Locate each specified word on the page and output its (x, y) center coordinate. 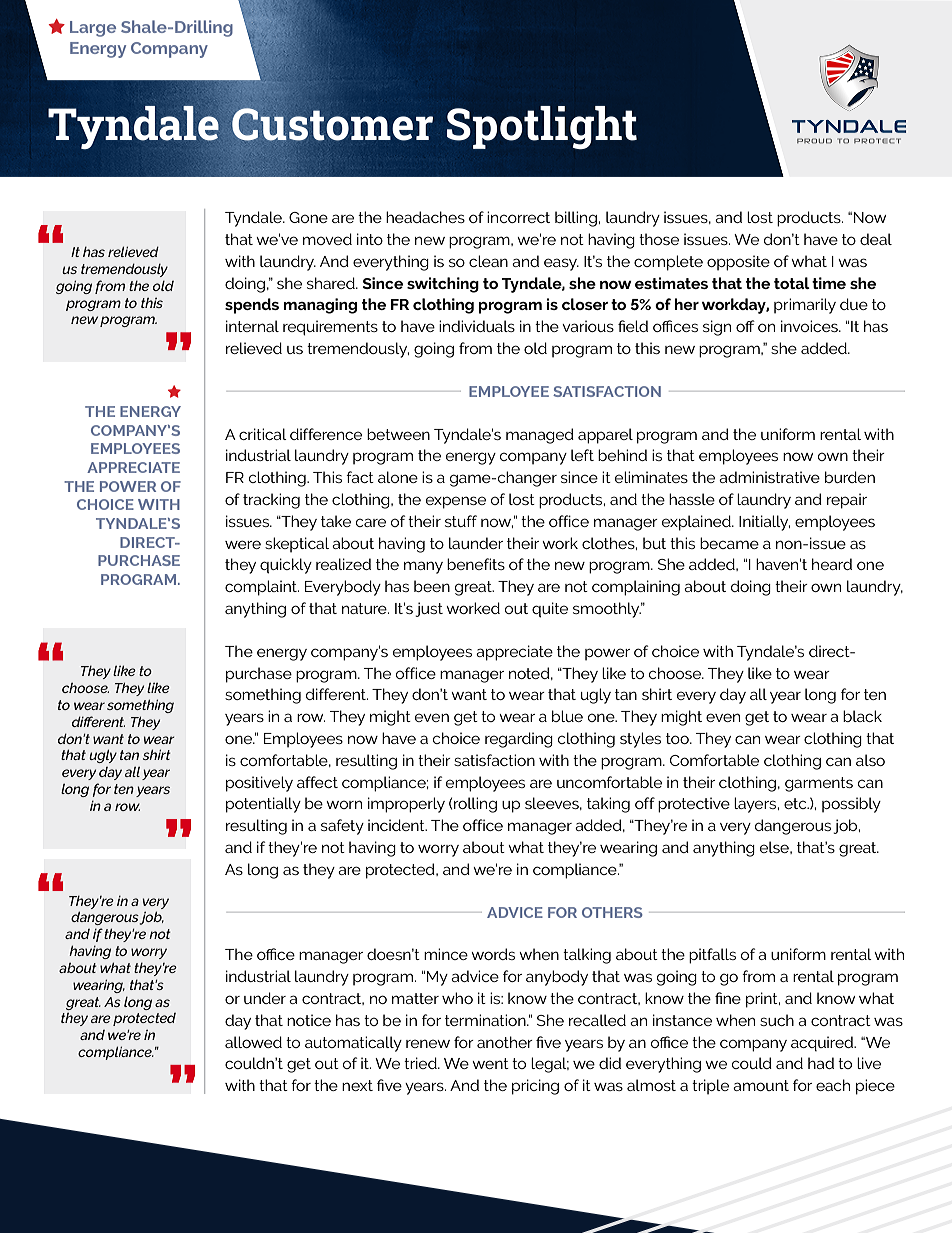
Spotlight (542, 127)
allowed (253, 1042)
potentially (263, 805)
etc (796, 803)
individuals (477, 326)
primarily (805, 306)
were (243, 544)
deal (876, 239)
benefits (476, 564)
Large (93, 29)
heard (832, 564)
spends (252, 306)
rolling (475, 805)
